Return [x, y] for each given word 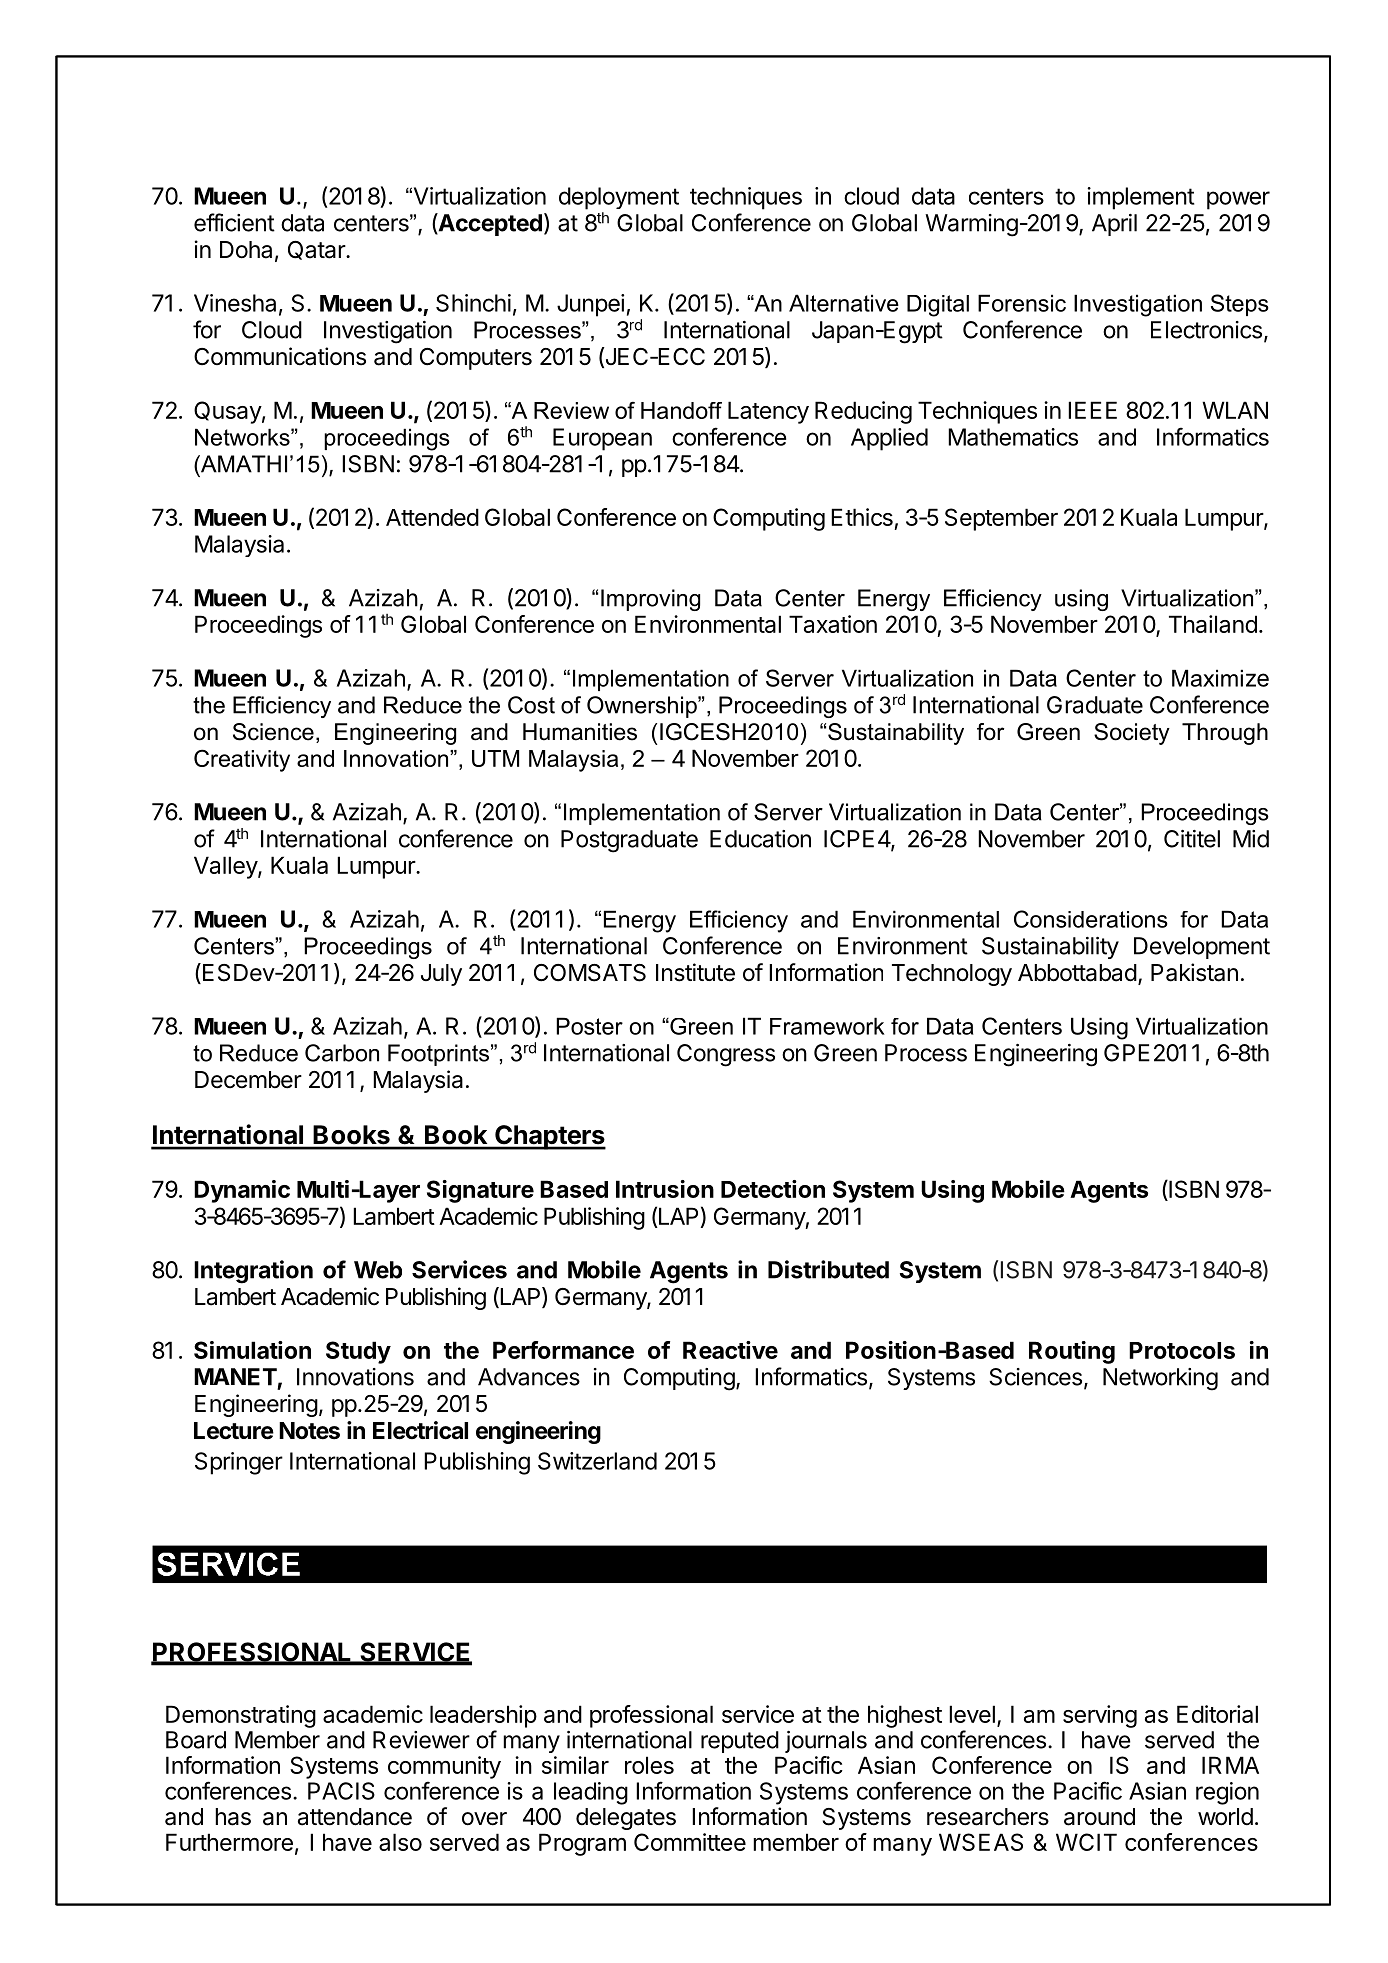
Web [378, 1270]
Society [1132, 734]
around [1099, 1817]
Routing [1072, 1352]
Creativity [242, 760]
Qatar [317, 250]
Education [760, 839]
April [1114, 225]
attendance [355, 1817]
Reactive [730, 1350]
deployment [619, 198]
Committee [690, 1842]
